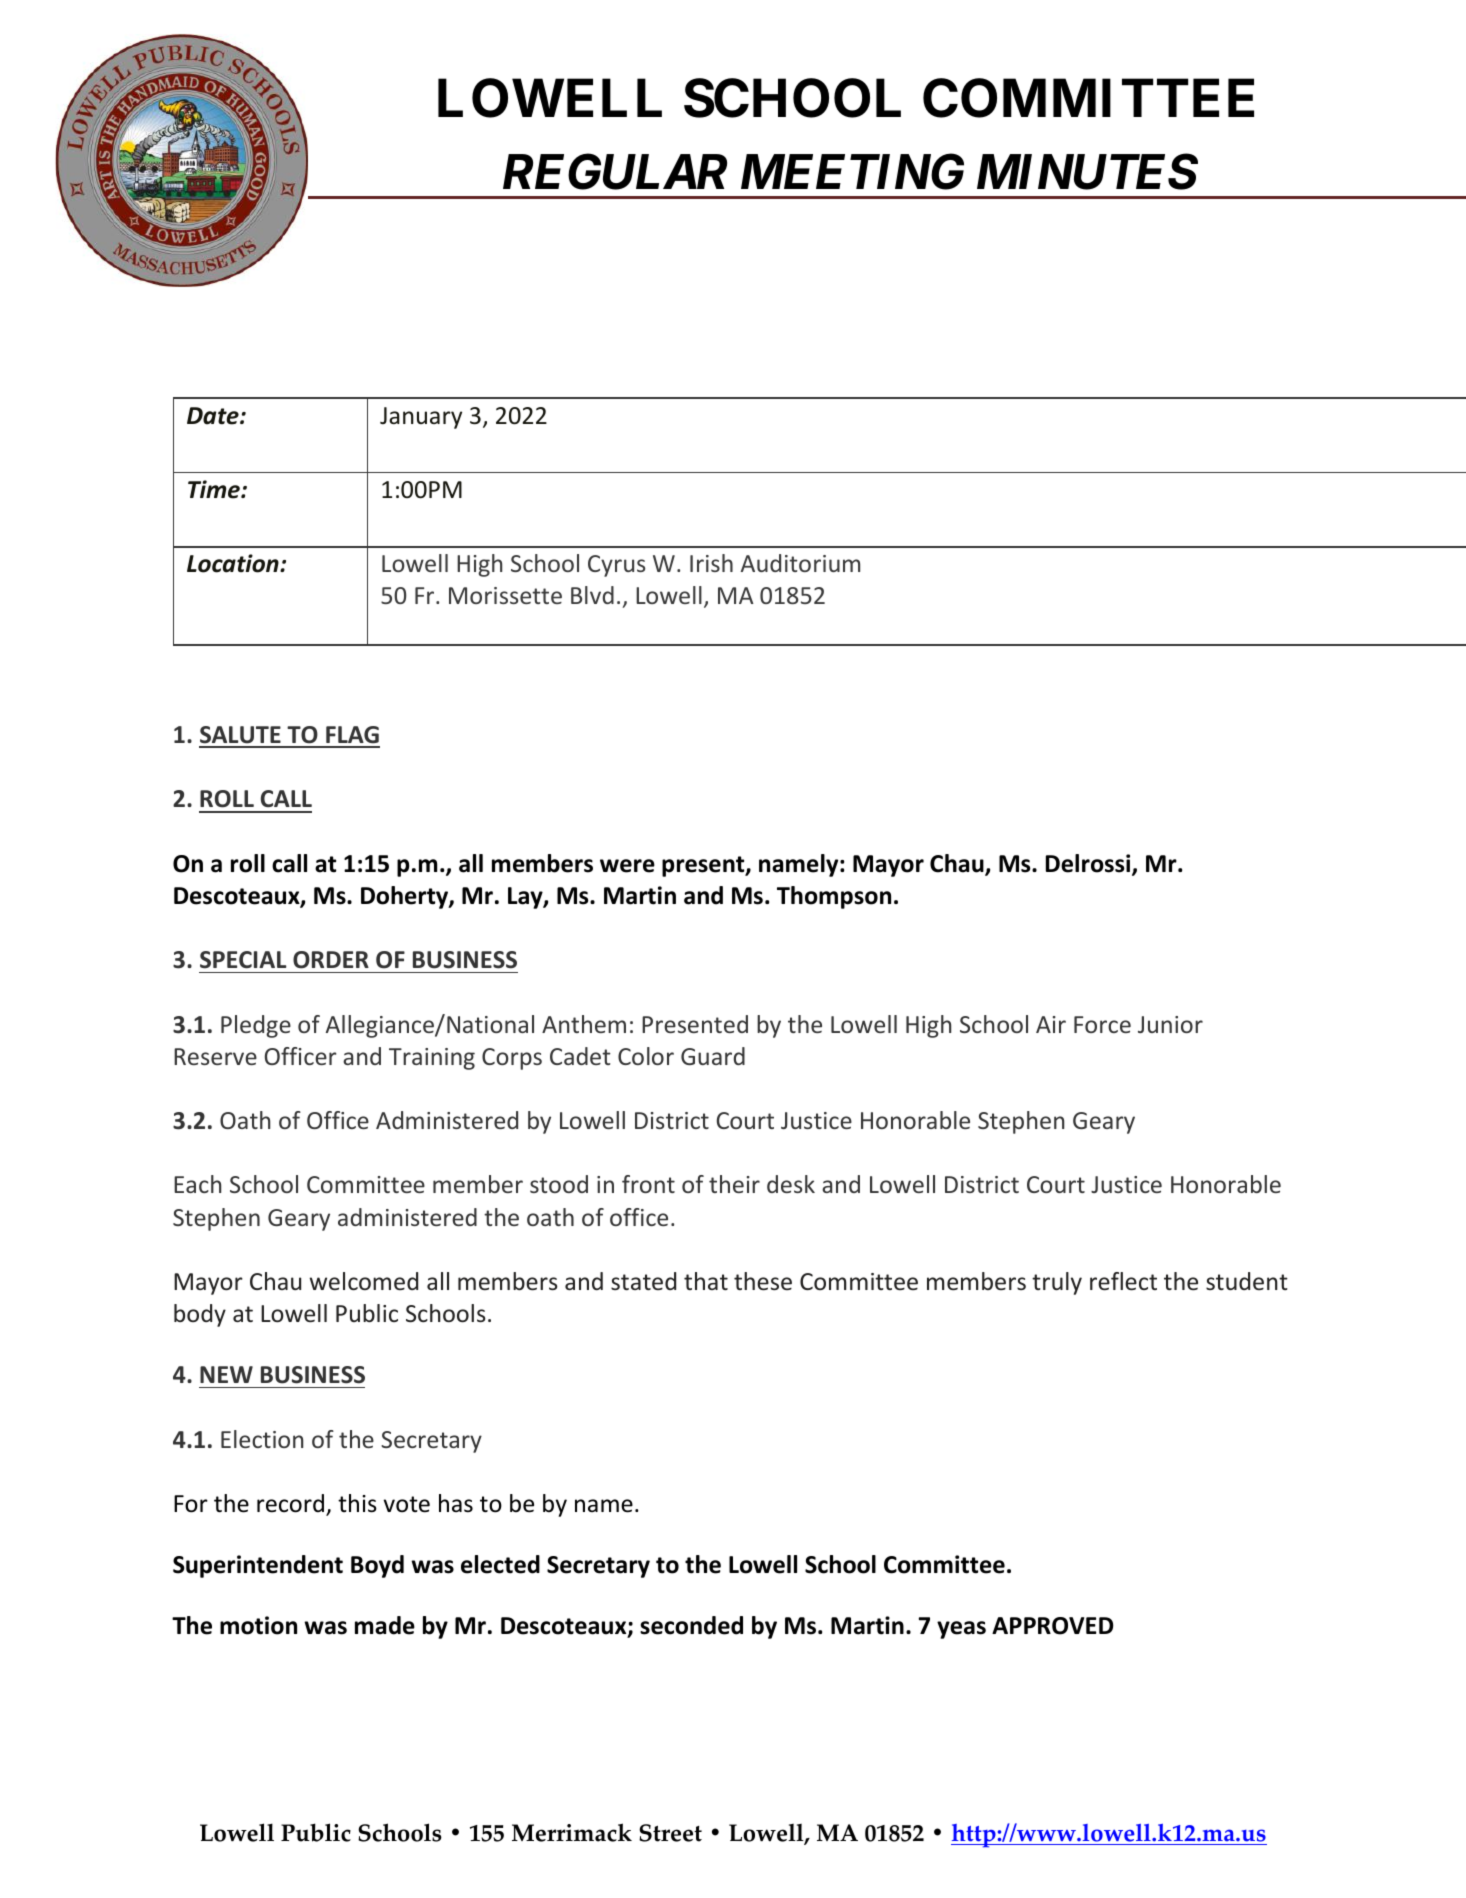 The width and height of the screenshot is (1466, 1898). I want to click on Street, so click(670, 1833).
